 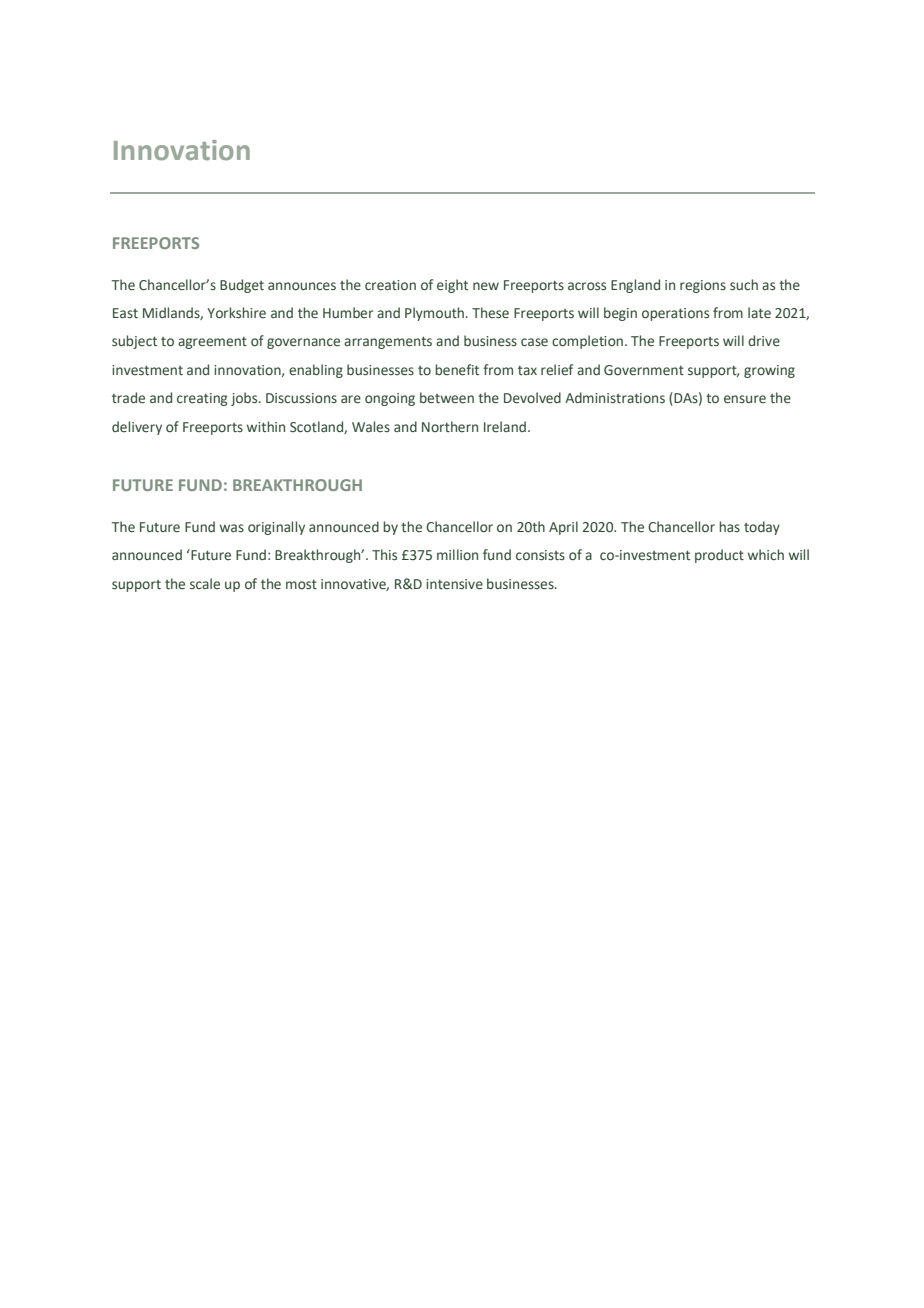 What do you see at coordinates (137, 428) in the image?
I see `delivery` at bounding box center [137, 428].
